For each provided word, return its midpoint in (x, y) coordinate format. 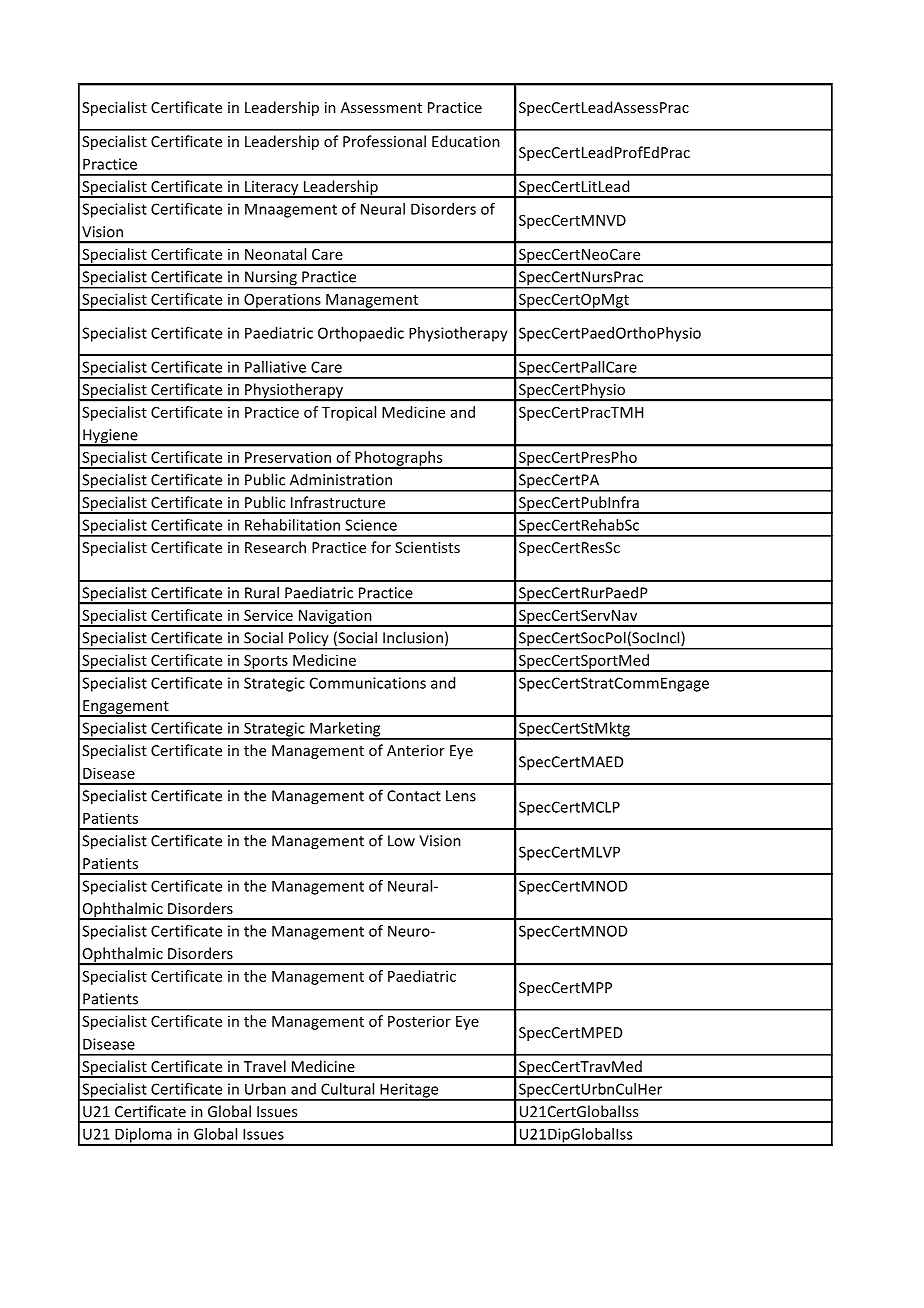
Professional (384, 141)
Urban (265, 1089)
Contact (414, 796)
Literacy (272, 189)
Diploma (143, 1136)
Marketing (345, 730)
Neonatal (275, 254)
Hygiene (110, 437)
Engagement (126, 708)
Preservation (288, 457)
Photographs (399, 459)
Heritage (409, 1091)
